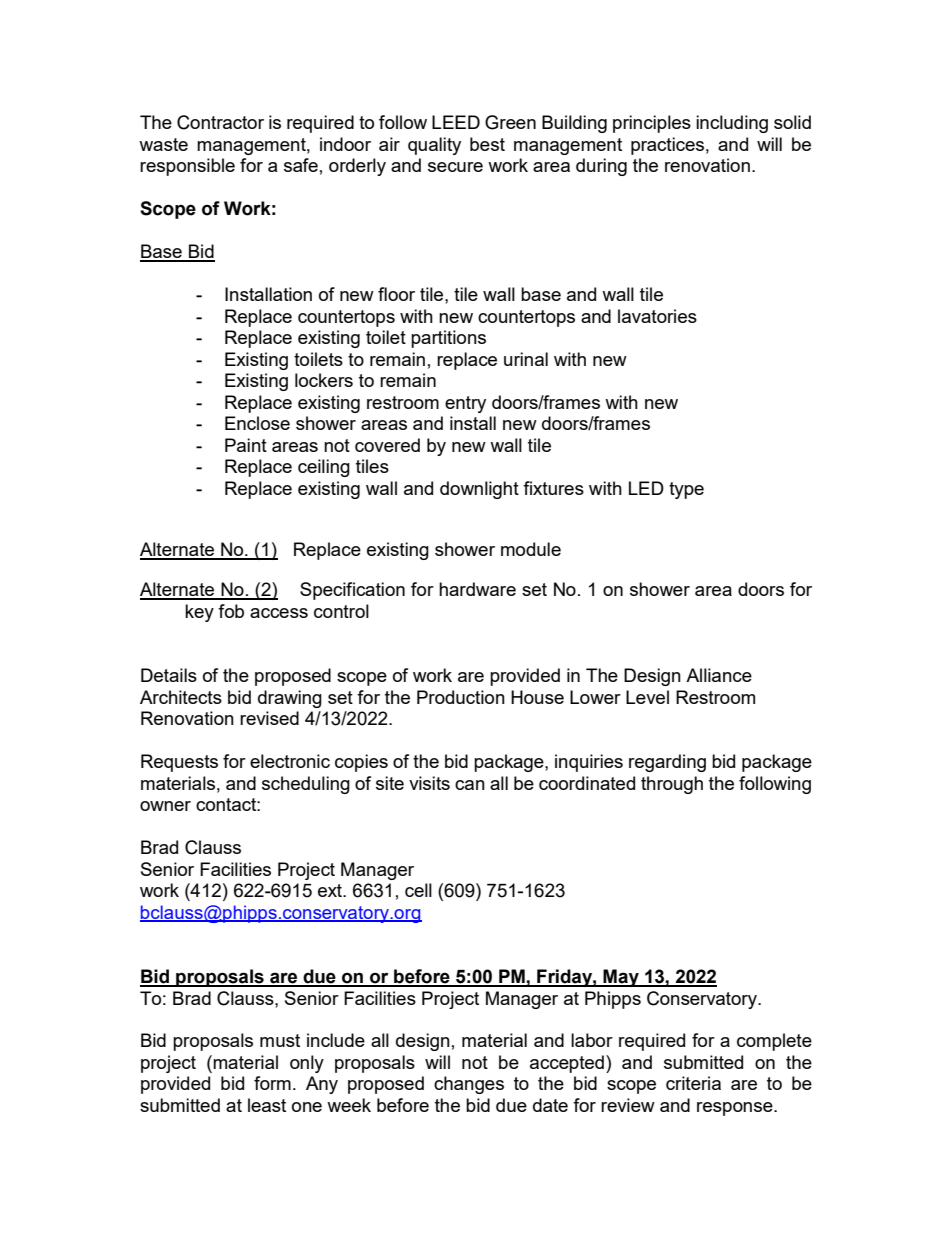 This screenshot has width=952, height=1233. What do you see at coordinates (732, 124) in the screenshot?
I see `including` at bounding box center [732, 124].
